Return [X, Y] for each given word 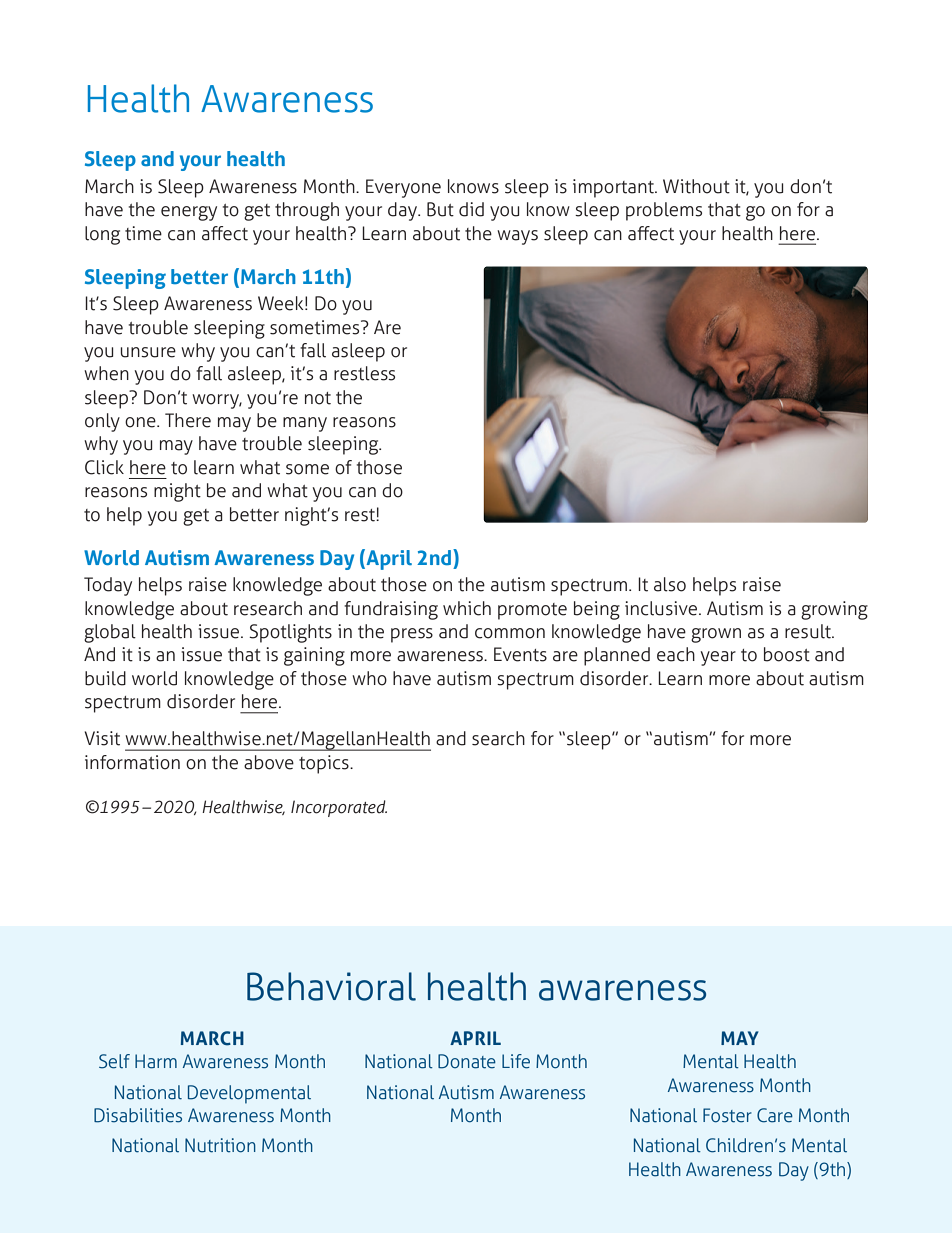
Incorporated [339, 808]
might [177, 492]
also [670, 584]
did [471, 209]
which [467, 608]
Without [696, 186]
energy [189, 213]
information [132, 762]
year [718, 658]
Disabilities [138, 1115]
